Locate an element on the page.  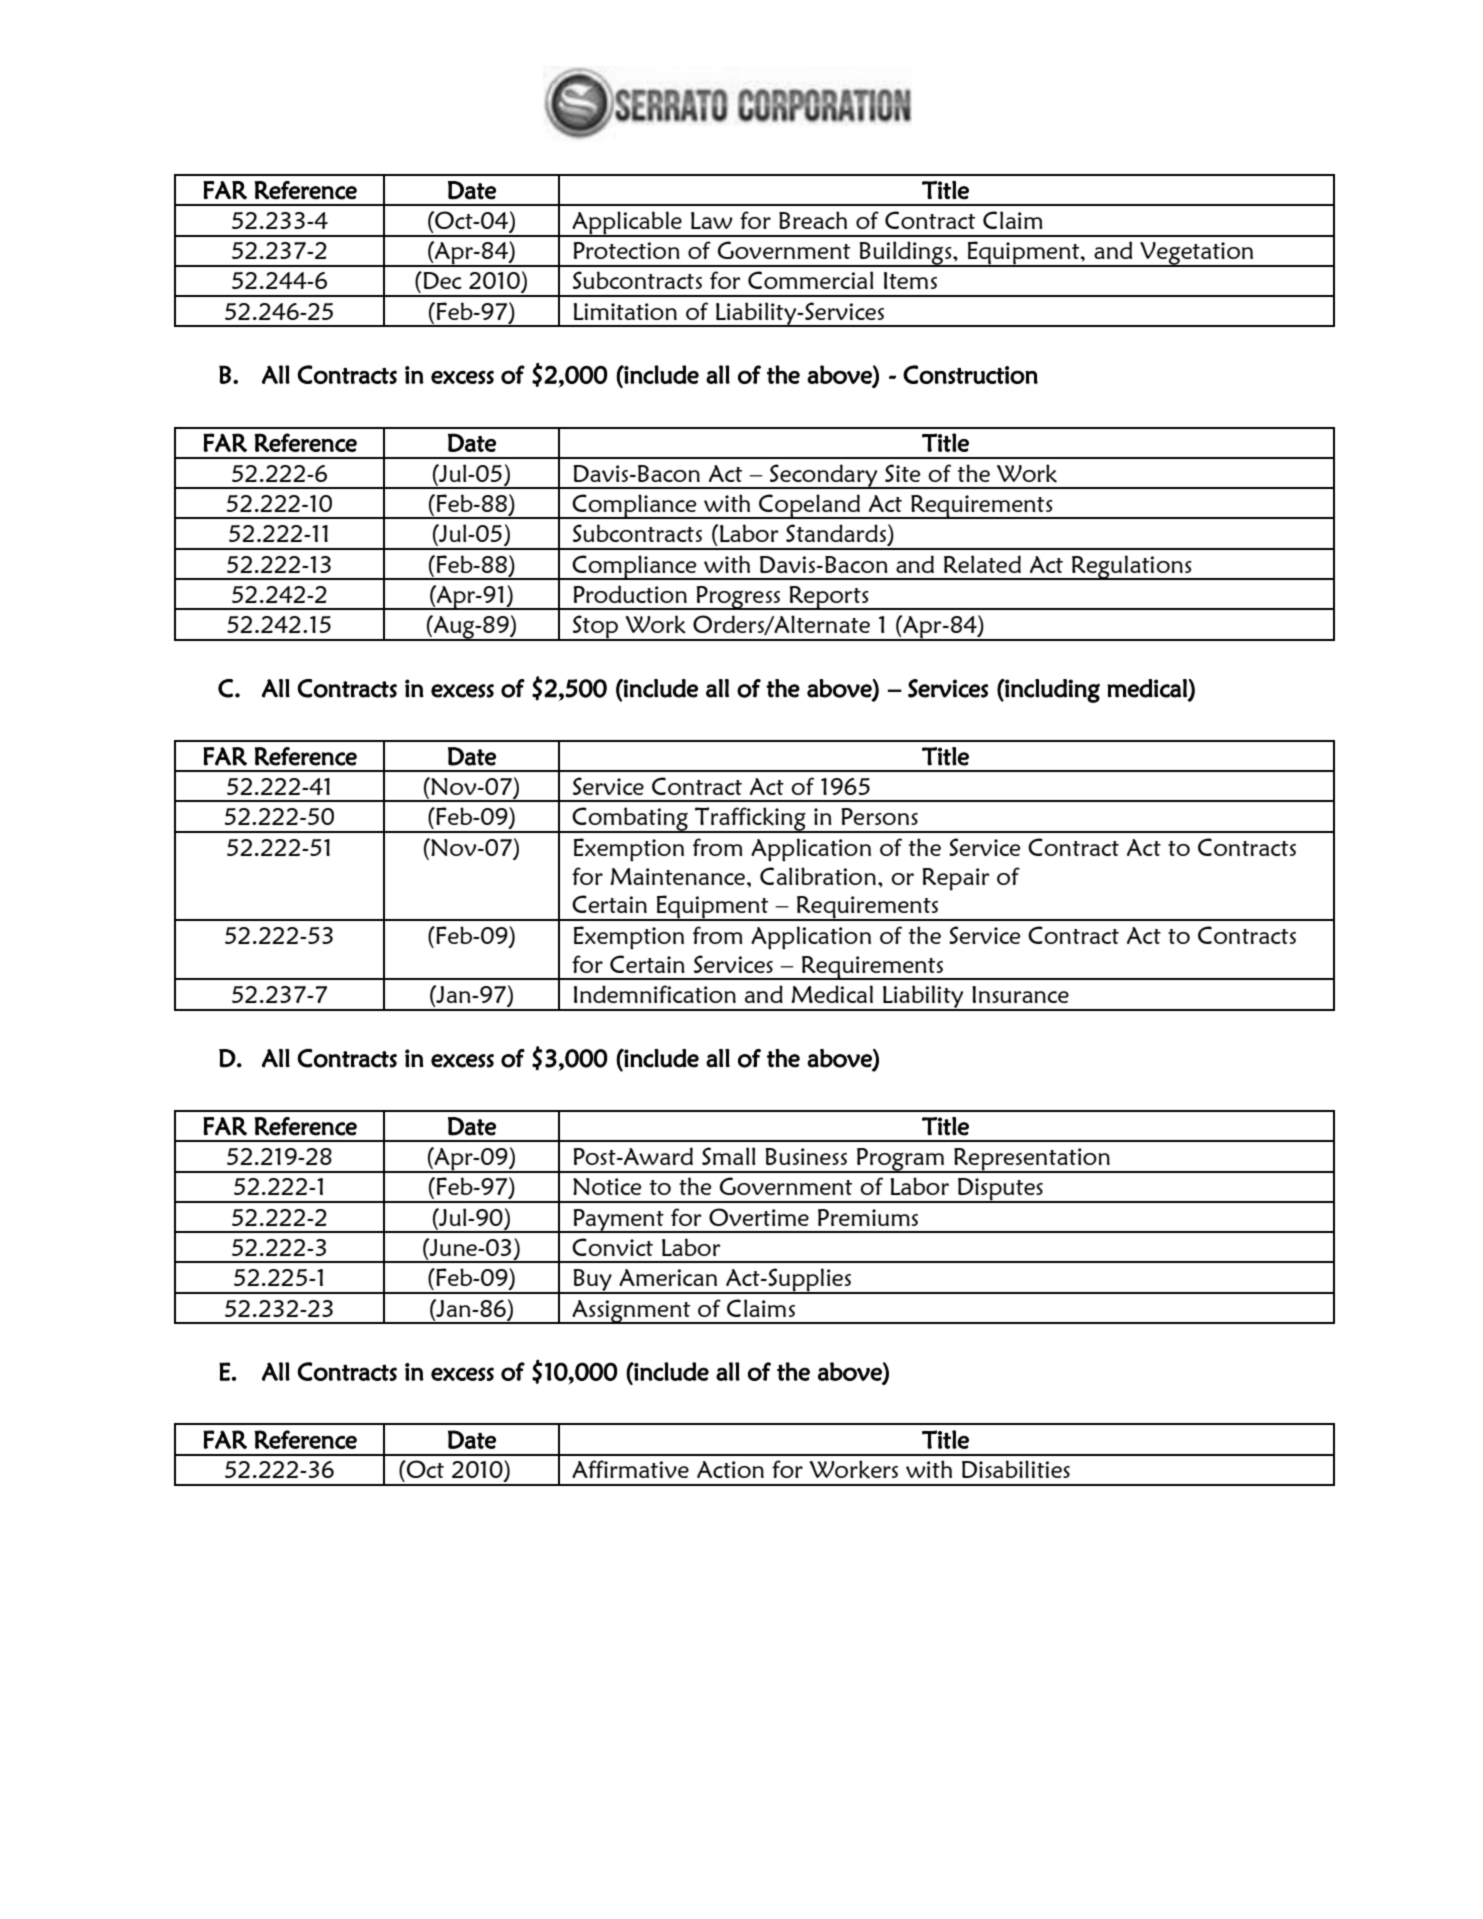
Repair is located at coordinates (956, 879).
